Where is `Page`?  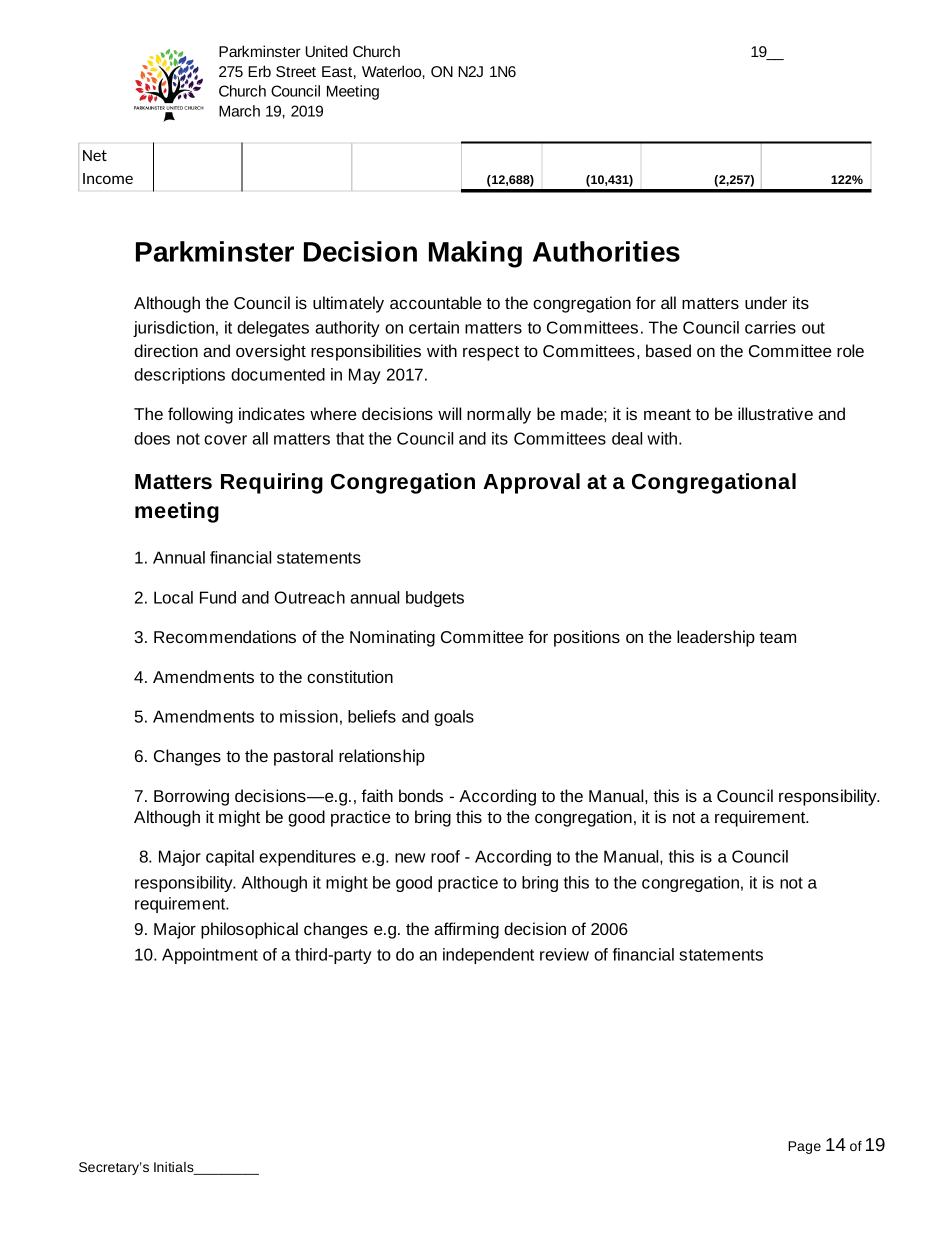 Page is located at coordinates (804, 1147).
